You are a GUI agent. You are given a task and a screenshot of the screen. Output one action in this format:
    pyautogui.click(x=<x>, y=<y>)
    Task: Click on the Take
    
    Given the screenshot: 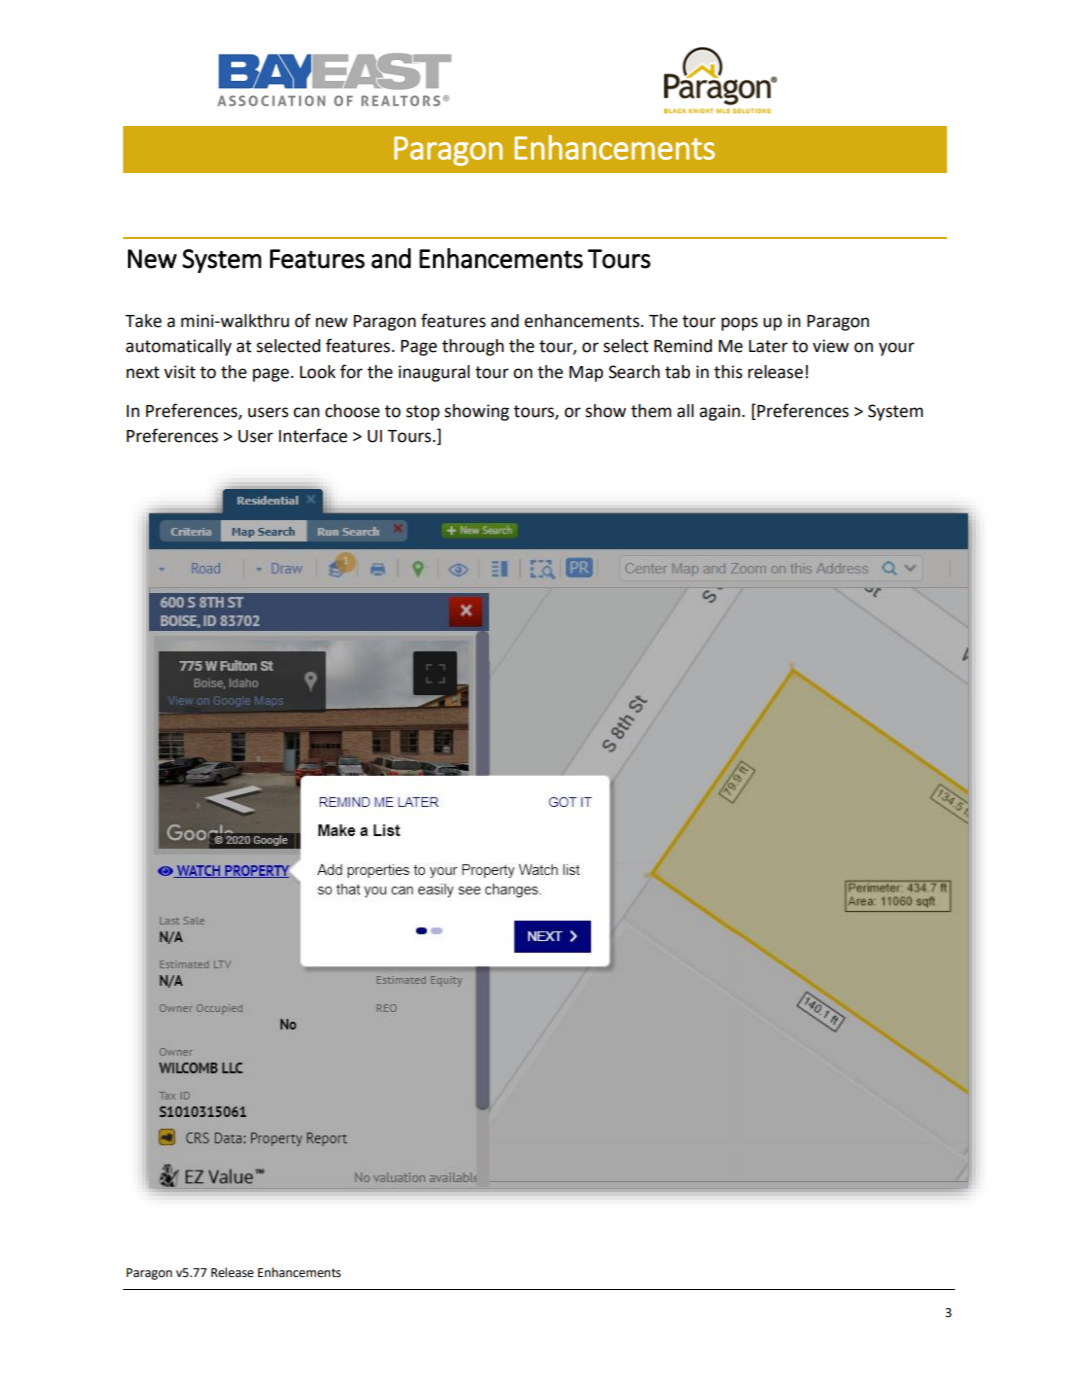 What is the action you would take?
    pyautogui.click(x=143, y=321)
